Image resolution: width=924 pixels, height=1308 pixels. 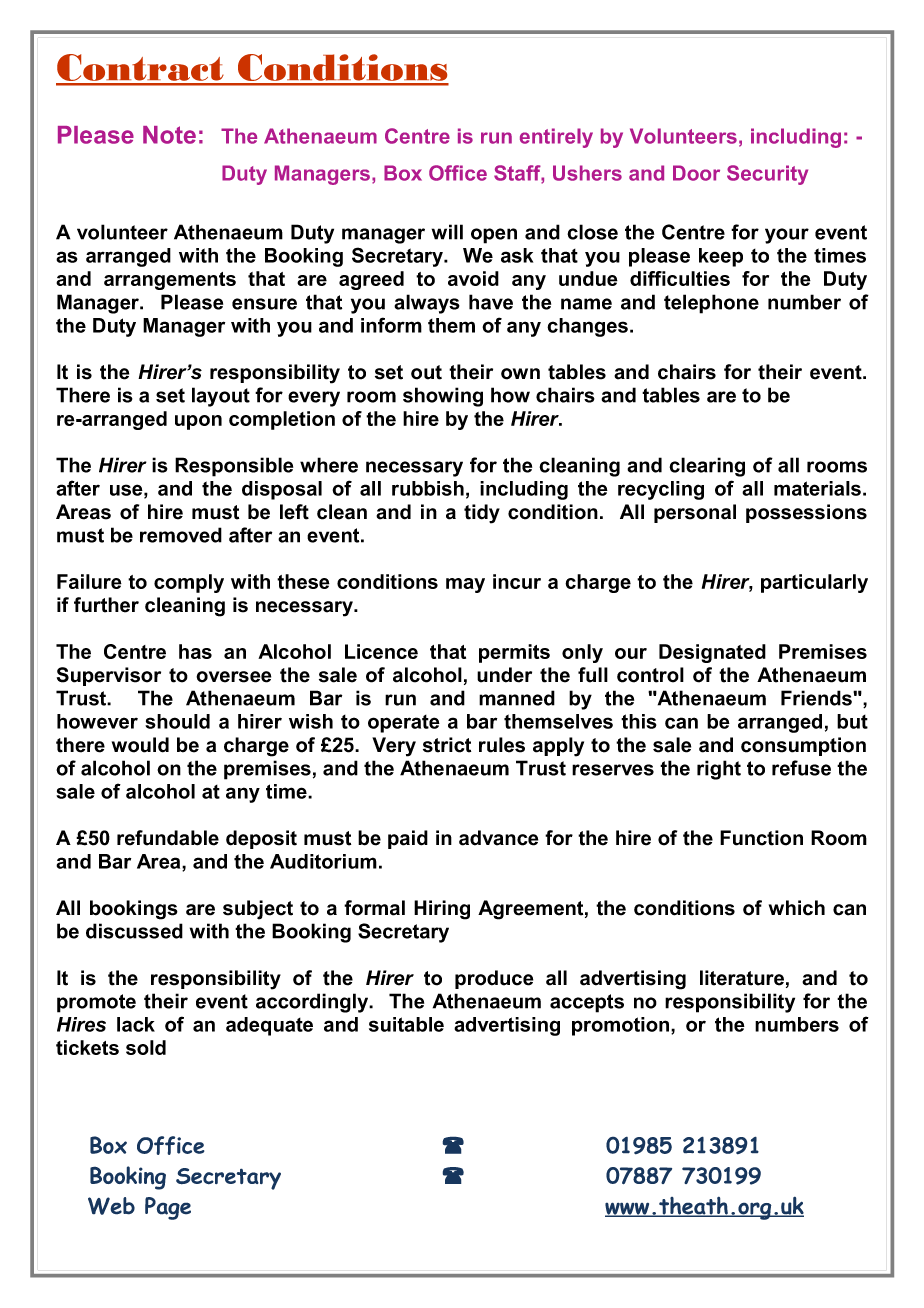 I want to click on will, so click(x=447, y=232).
